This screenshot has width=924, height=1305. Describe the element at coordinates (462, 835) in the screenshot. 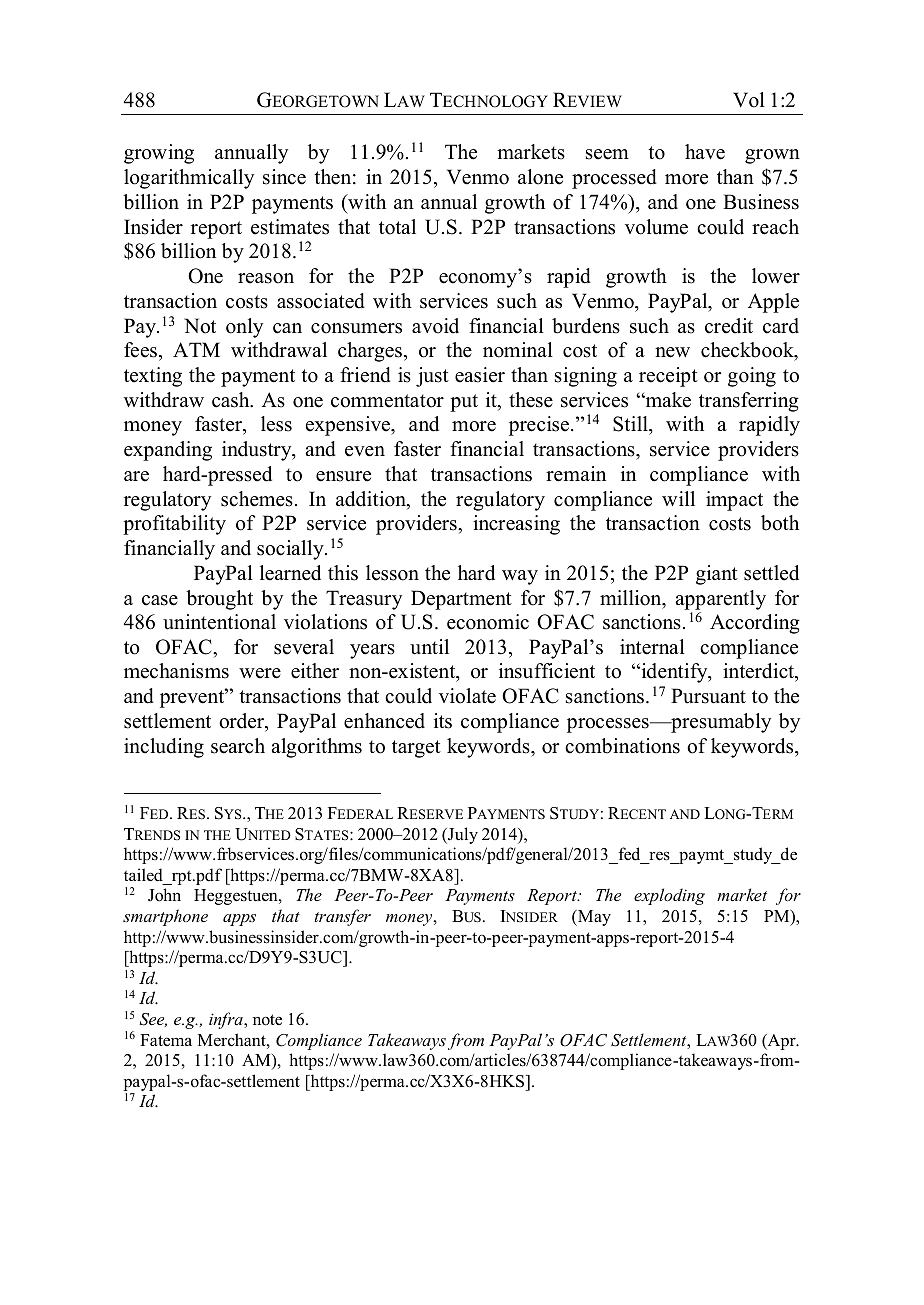

I see `July` at that location.
